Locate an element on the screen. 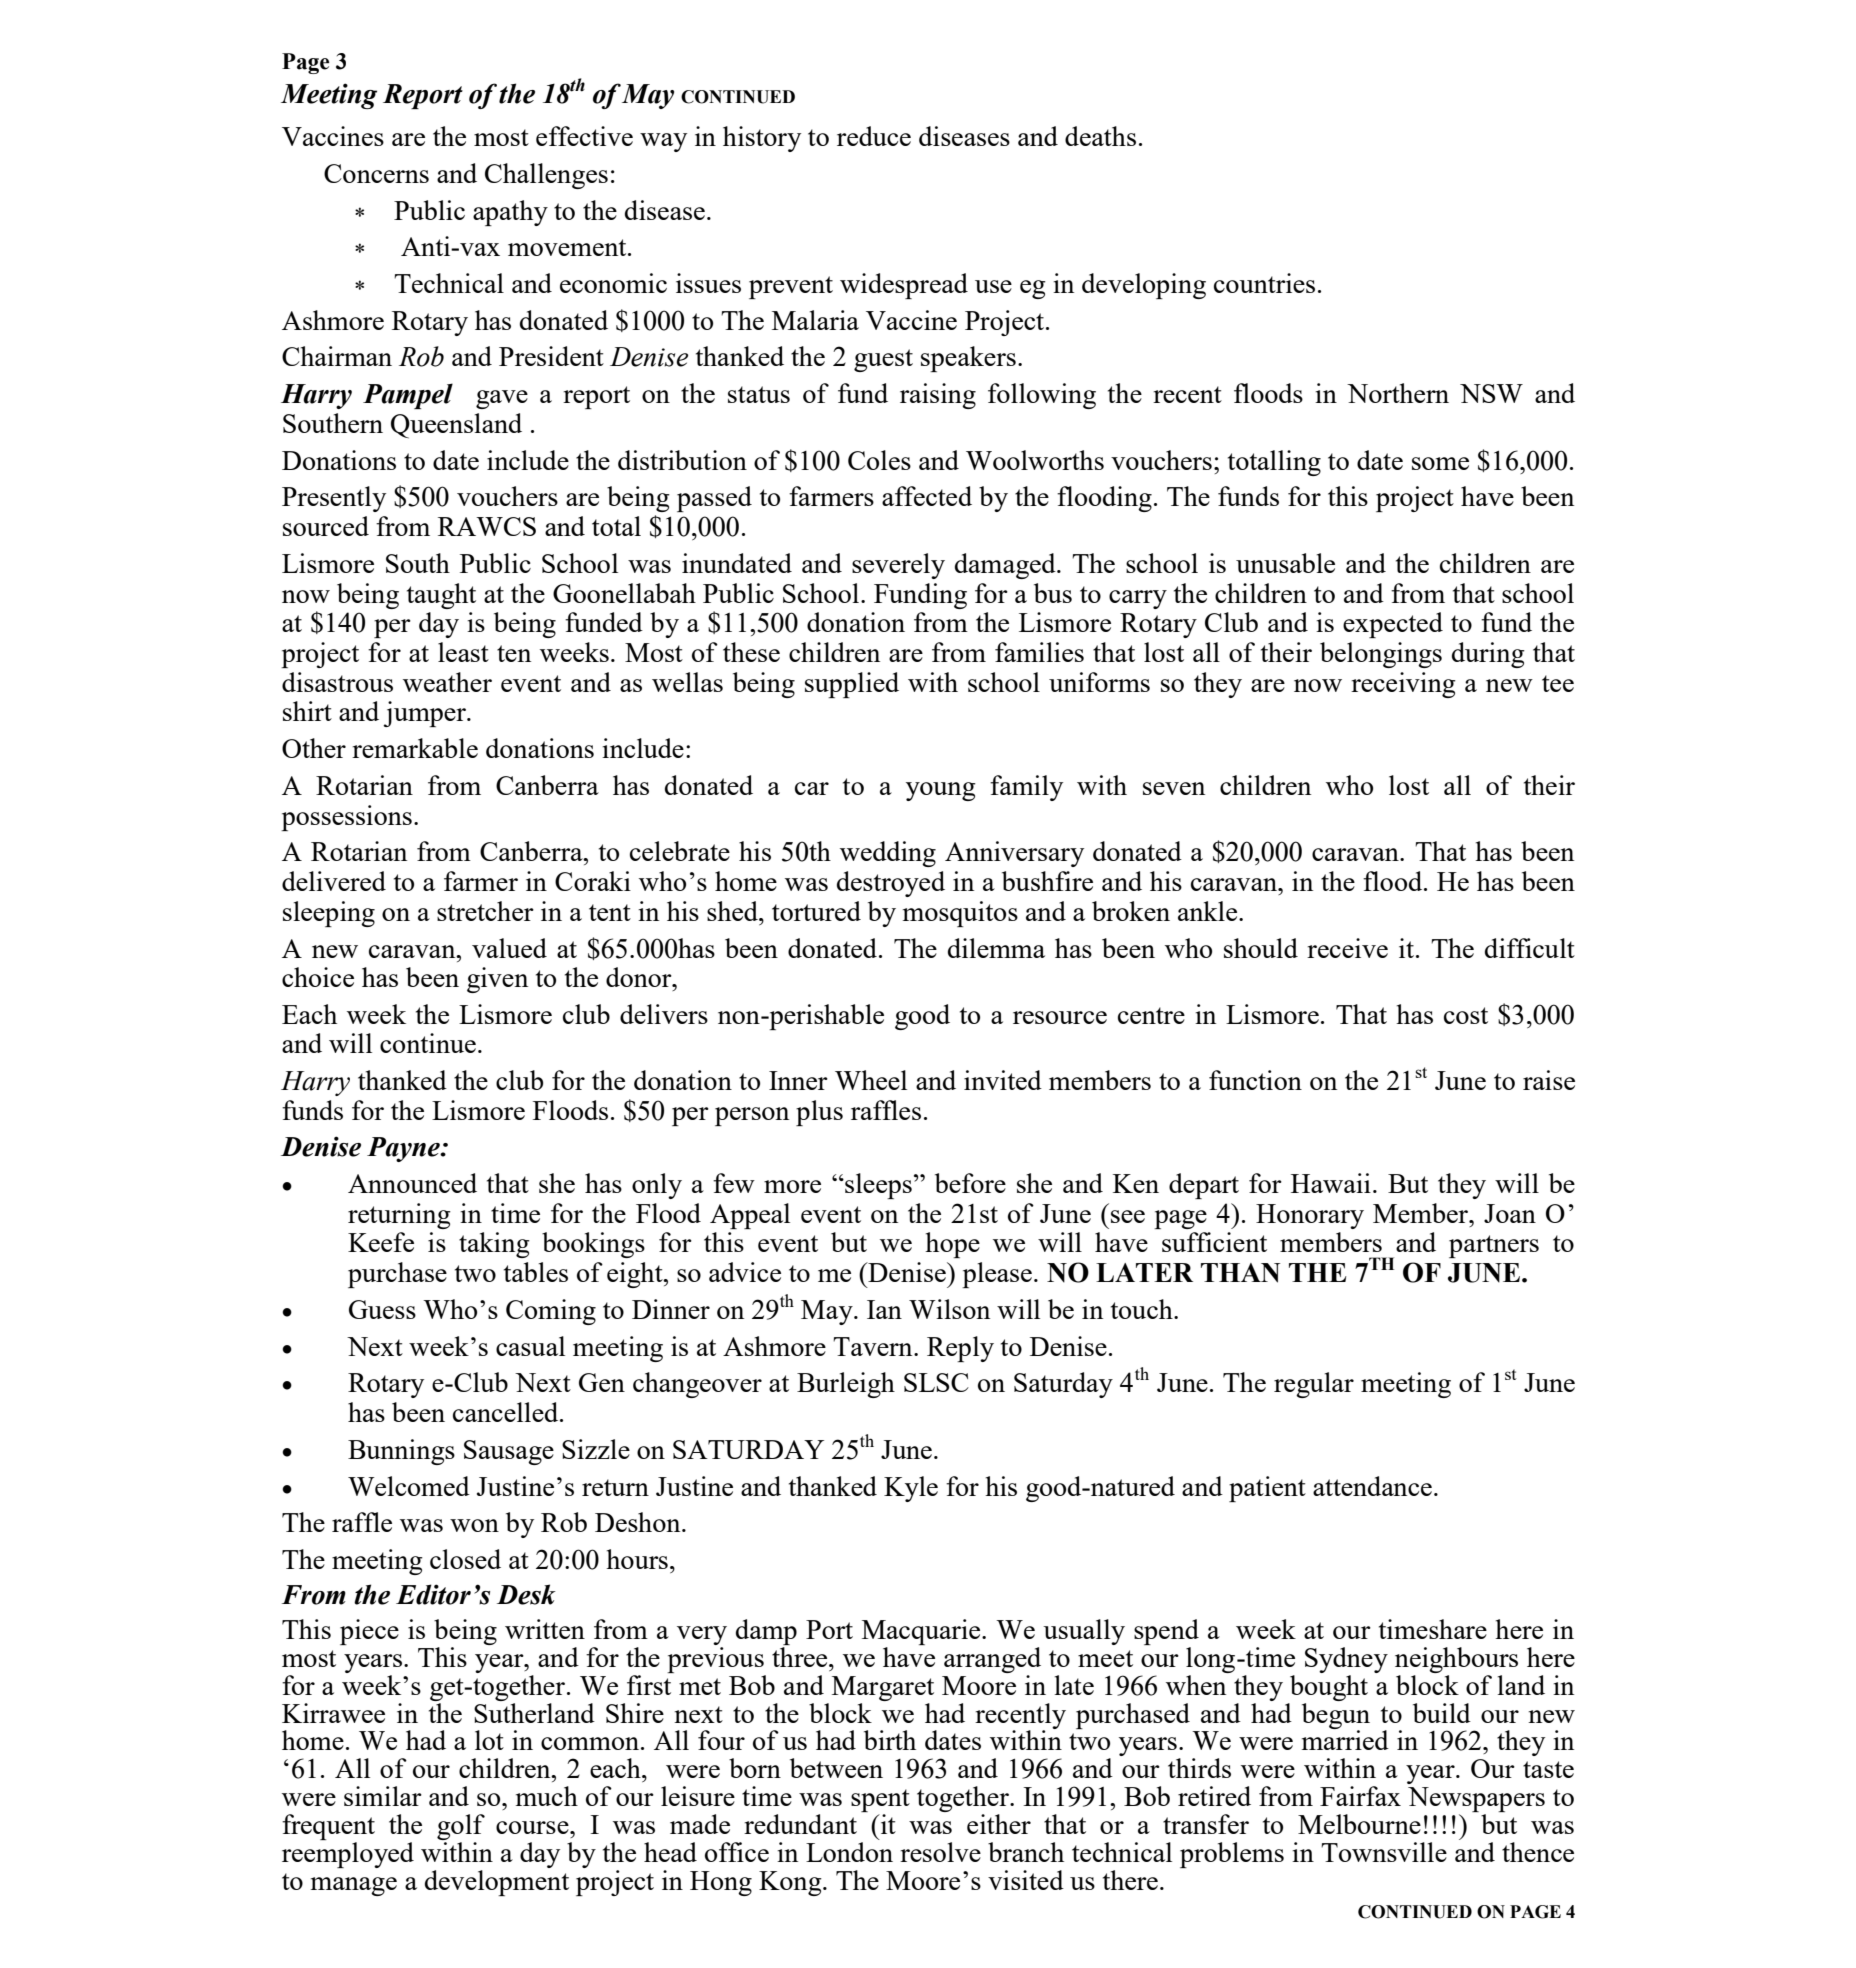 This screenshot has height=1968, width=1856. severely is located at coordinates (898, 566).
